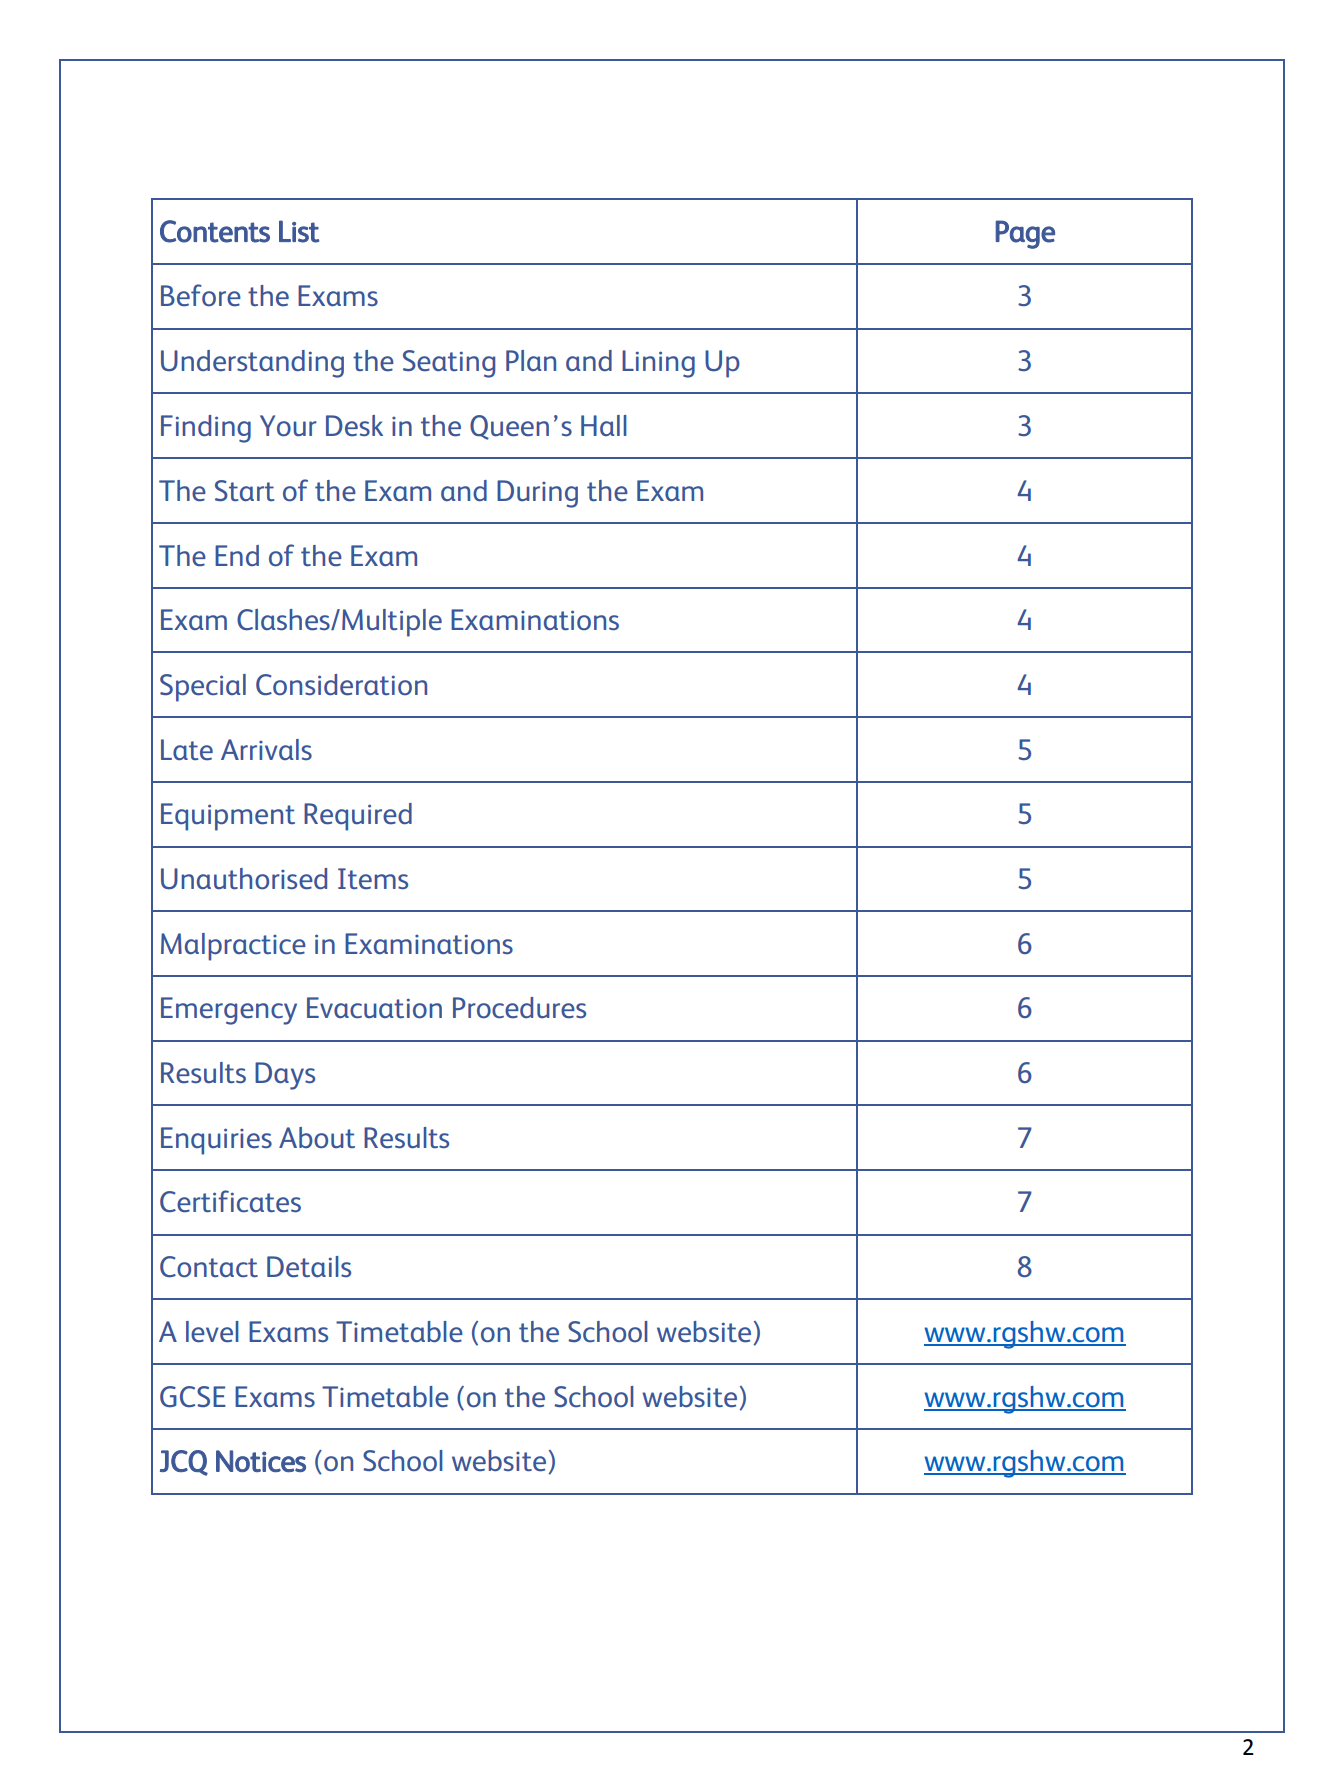 The height and width of the screenshot is (1792, 1344). What do you see at coordinates (237, 555) in the screenshot?
I see `End` at bounding box center [237, 555].
